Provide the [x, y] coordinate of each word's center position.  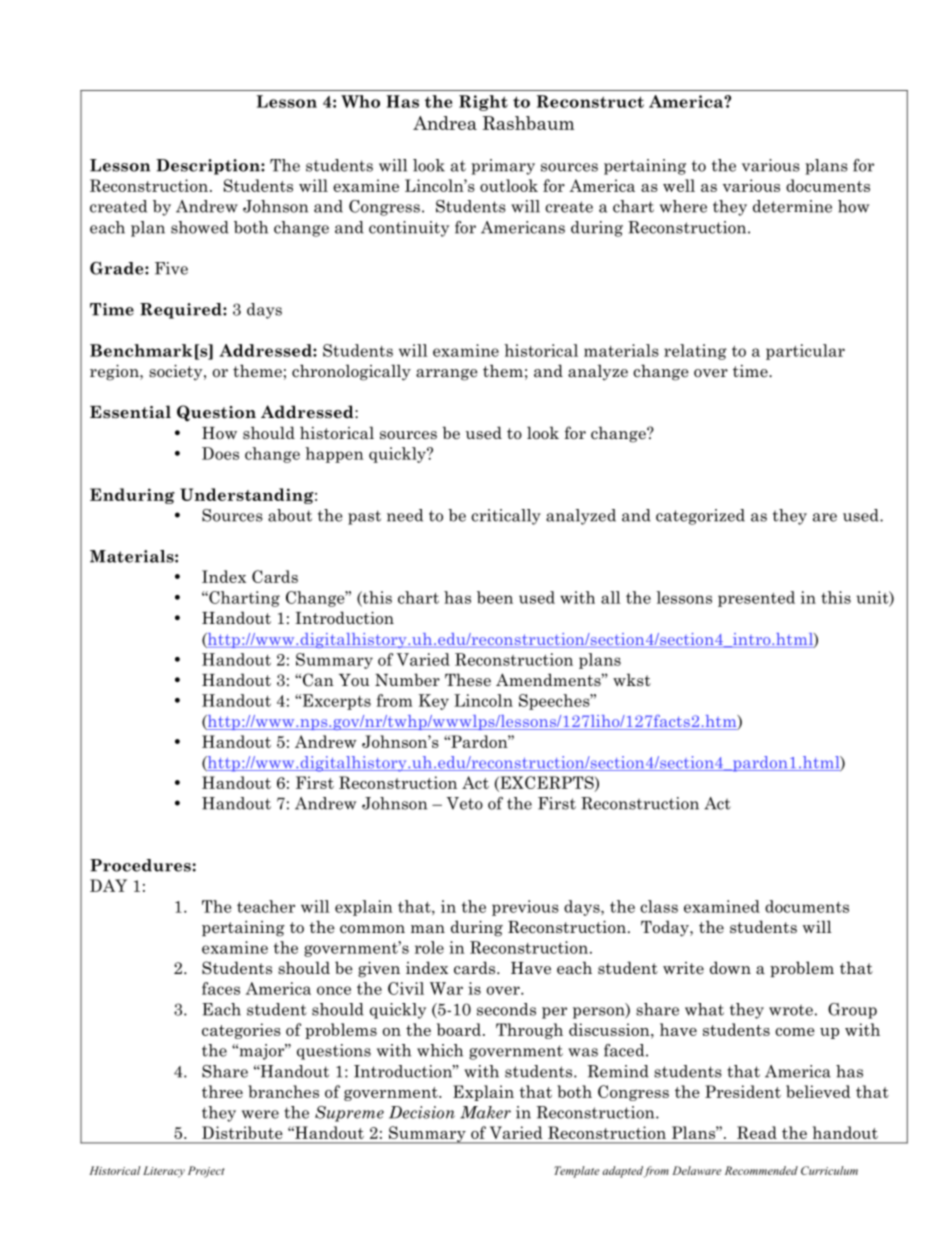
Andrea [445, 123]
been [495, 597]
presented [756, 599]
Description [209, 167]
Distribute [242, 1132]
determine [792, 206]
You [354, 680]
